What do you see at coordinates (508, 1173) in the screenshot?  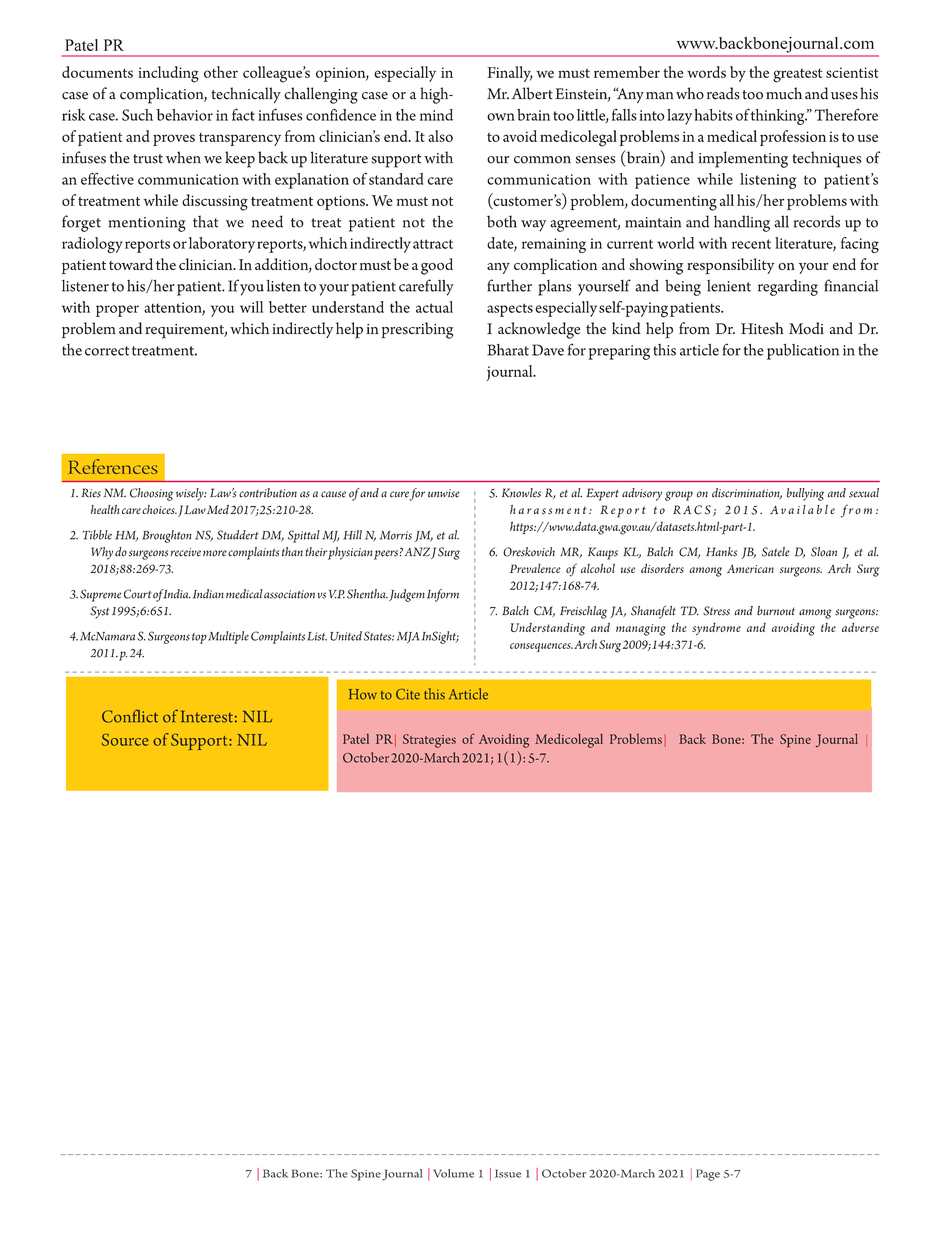 I see `Issue` at bounding box center [508, 1173].
